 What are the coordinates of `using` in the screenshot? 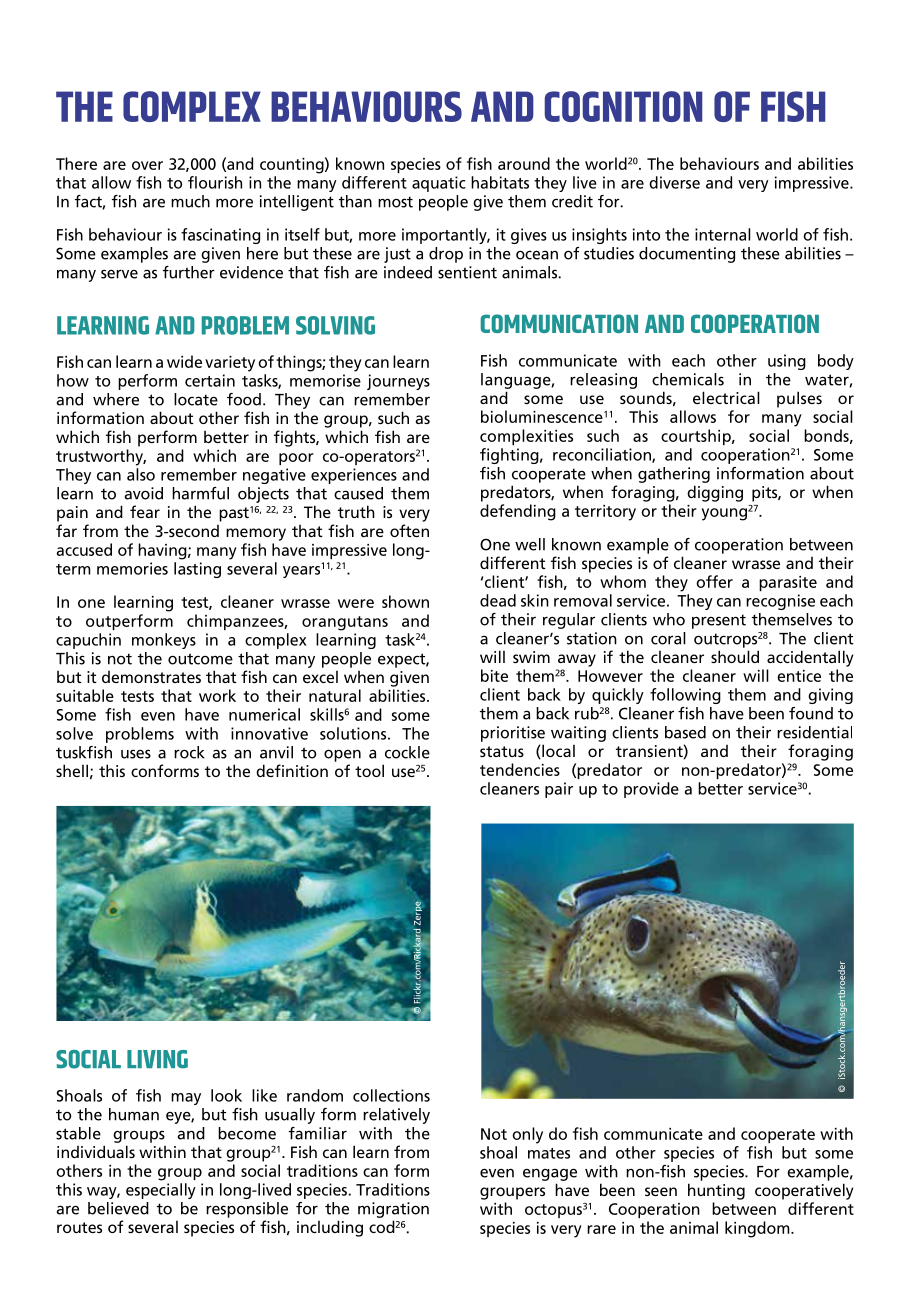 It's located at (787, 362).
